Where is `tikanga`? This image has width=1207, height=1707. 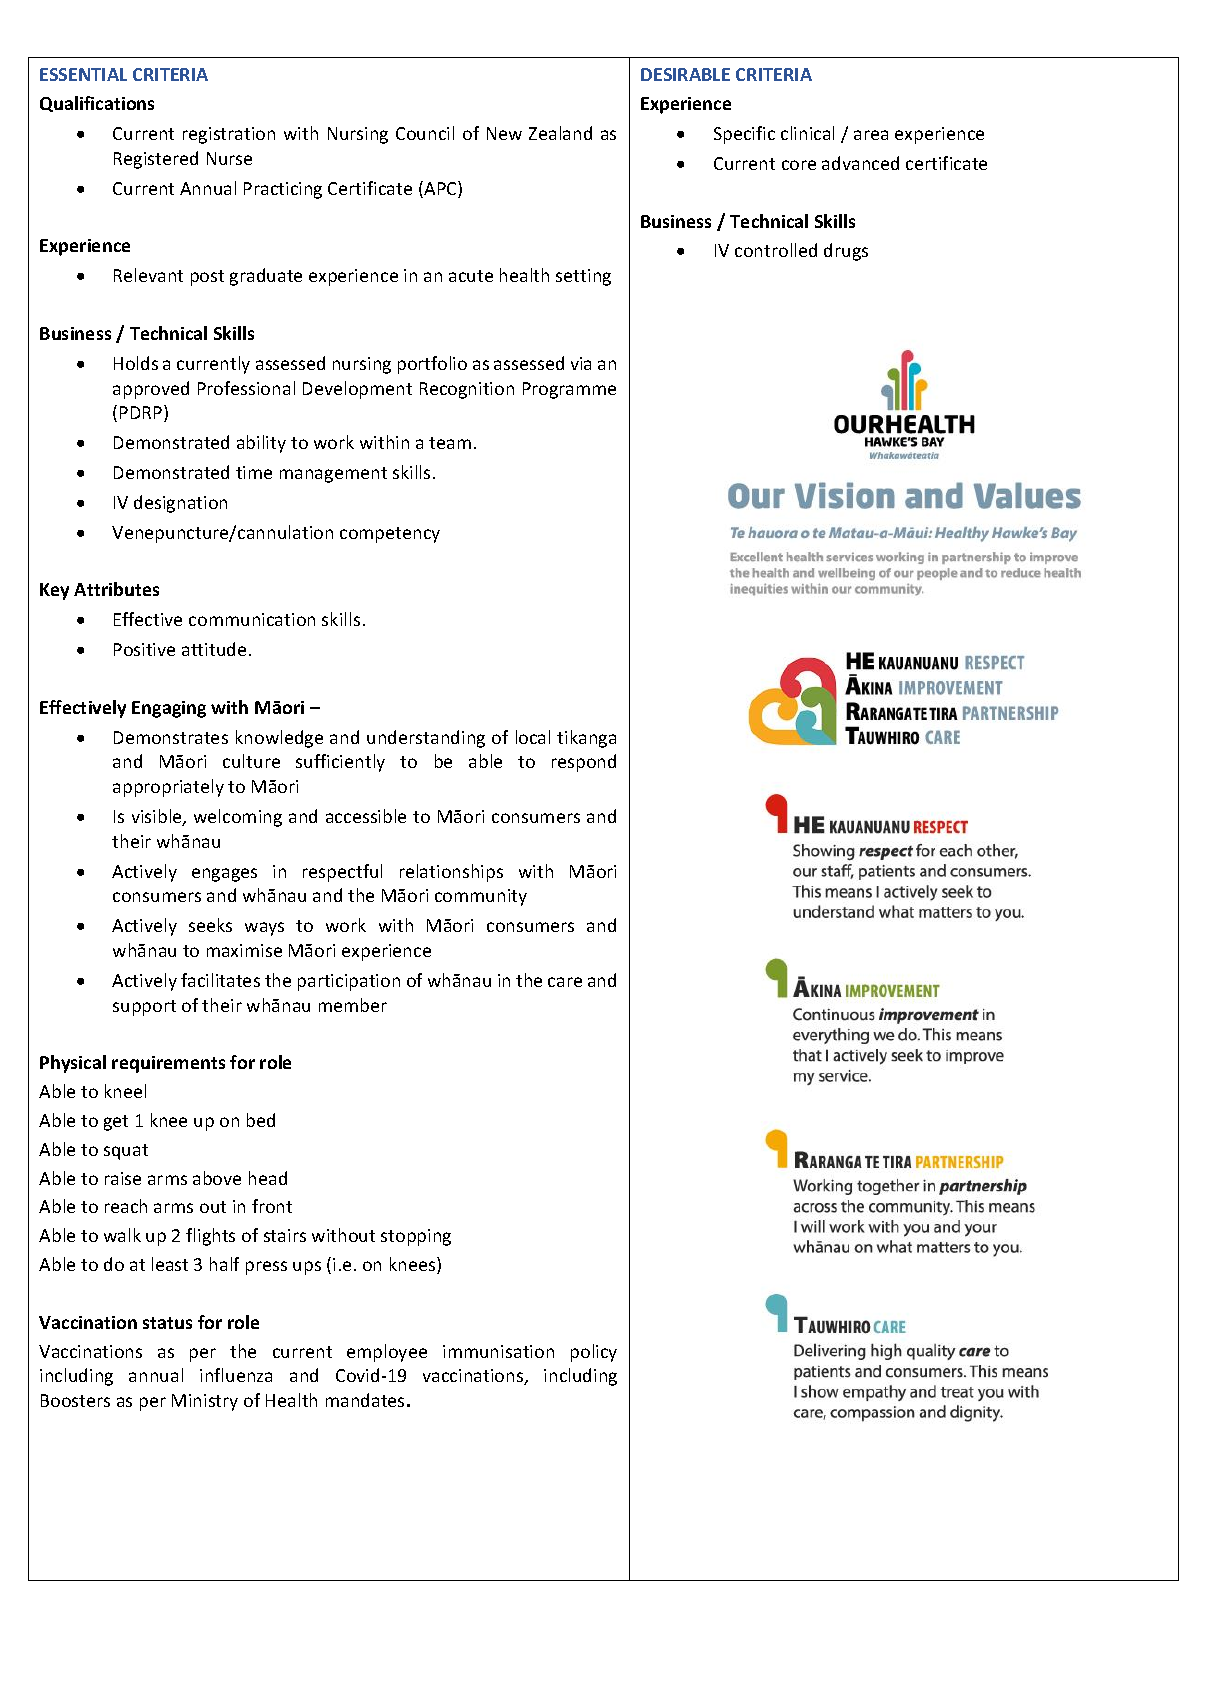 tikanga is located at coordinates (586, 739).
